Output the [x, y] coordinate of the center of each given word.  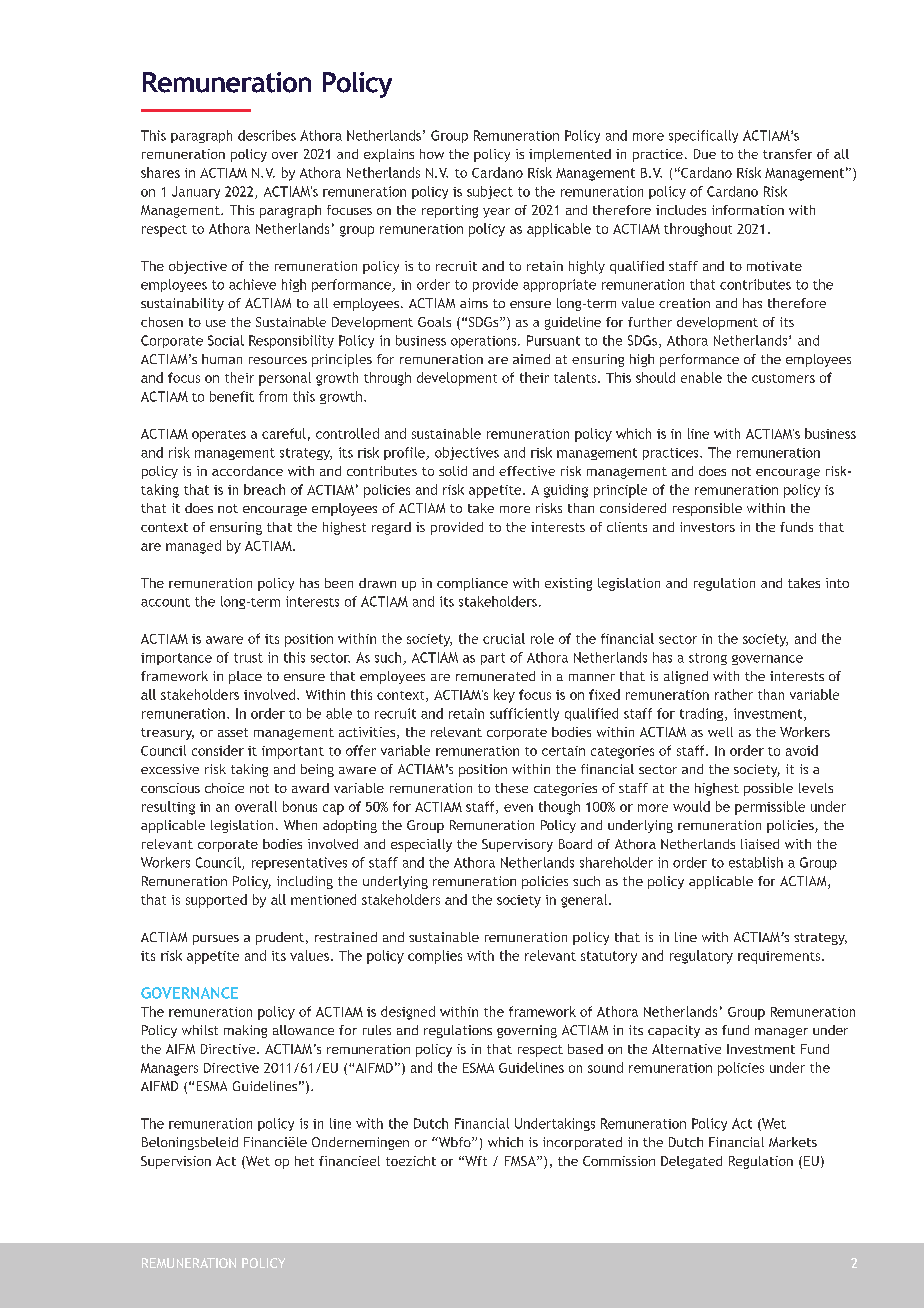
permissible [770, 808]
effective [527, 471]
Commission [619, 1161]
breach [264, 489]
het [304, 1161]
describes [267, 135]
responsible [707, 509]
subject [490, 192]
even [518, 808]
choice [224, 788]
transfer [787, 154]
